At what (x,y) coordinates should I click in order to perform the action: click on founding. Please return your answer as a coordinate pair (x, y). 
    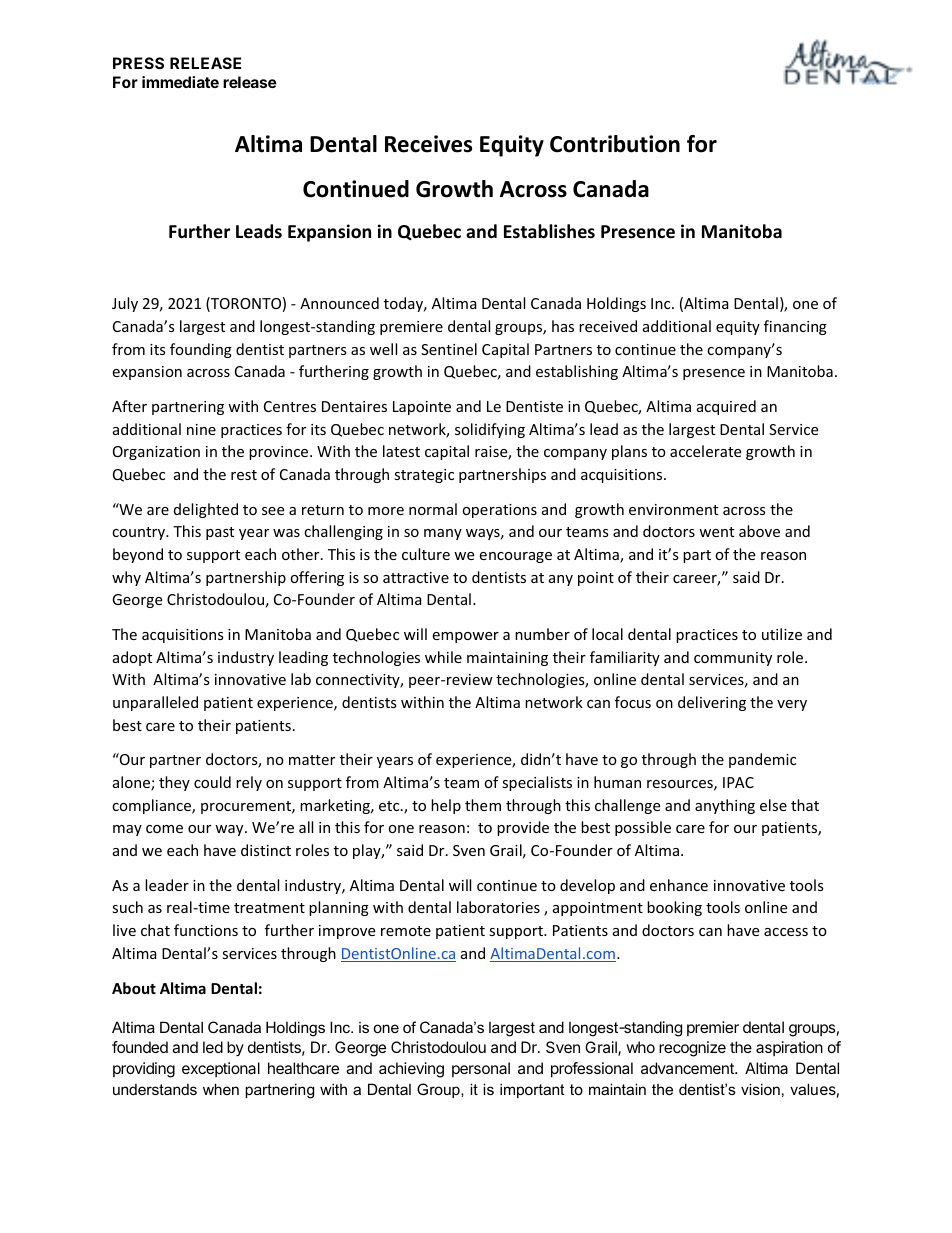
    Looking at the image, I should click on (201, 350).
